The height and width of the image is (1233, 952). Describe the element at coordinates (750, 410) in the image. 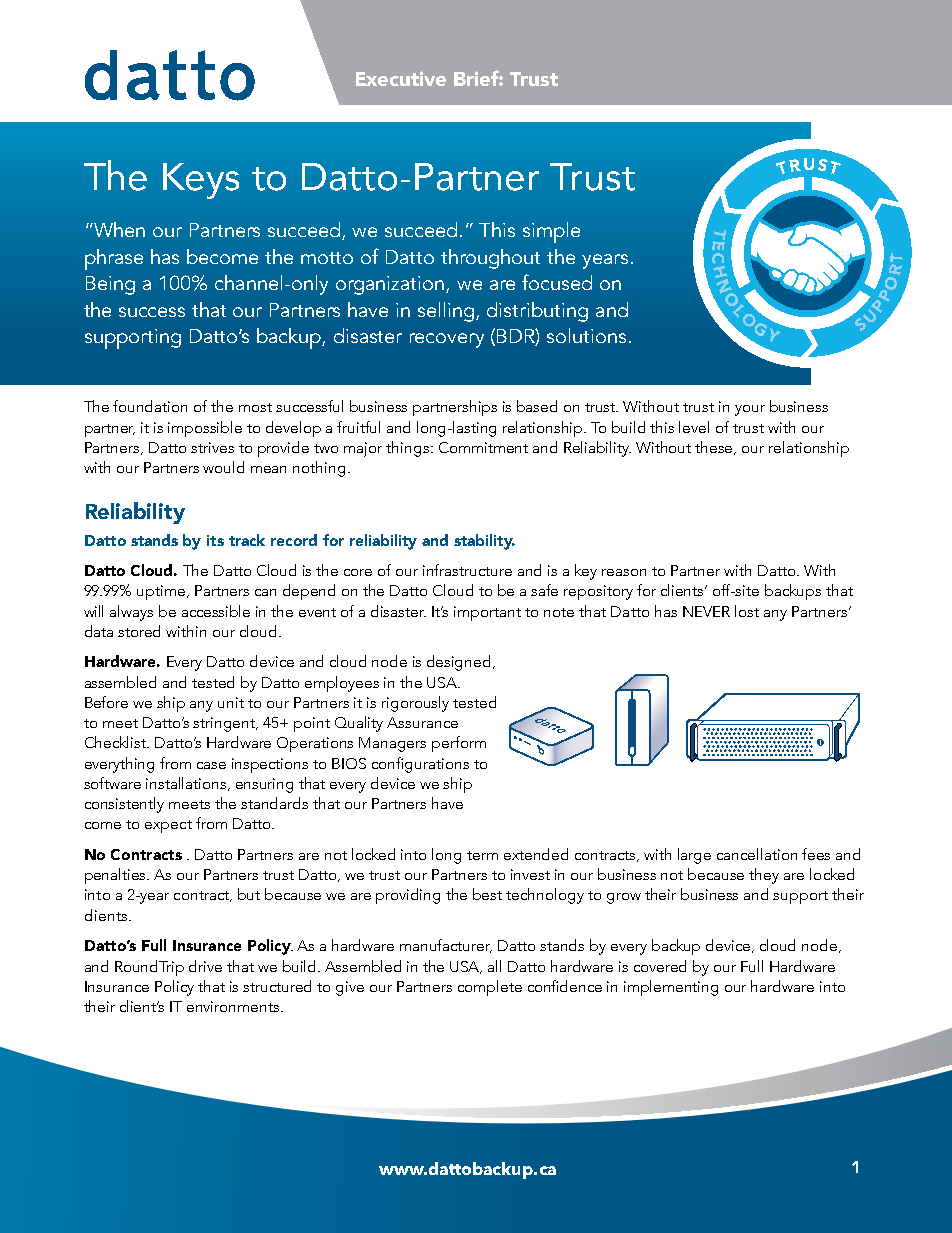

I see `your` at that location.
